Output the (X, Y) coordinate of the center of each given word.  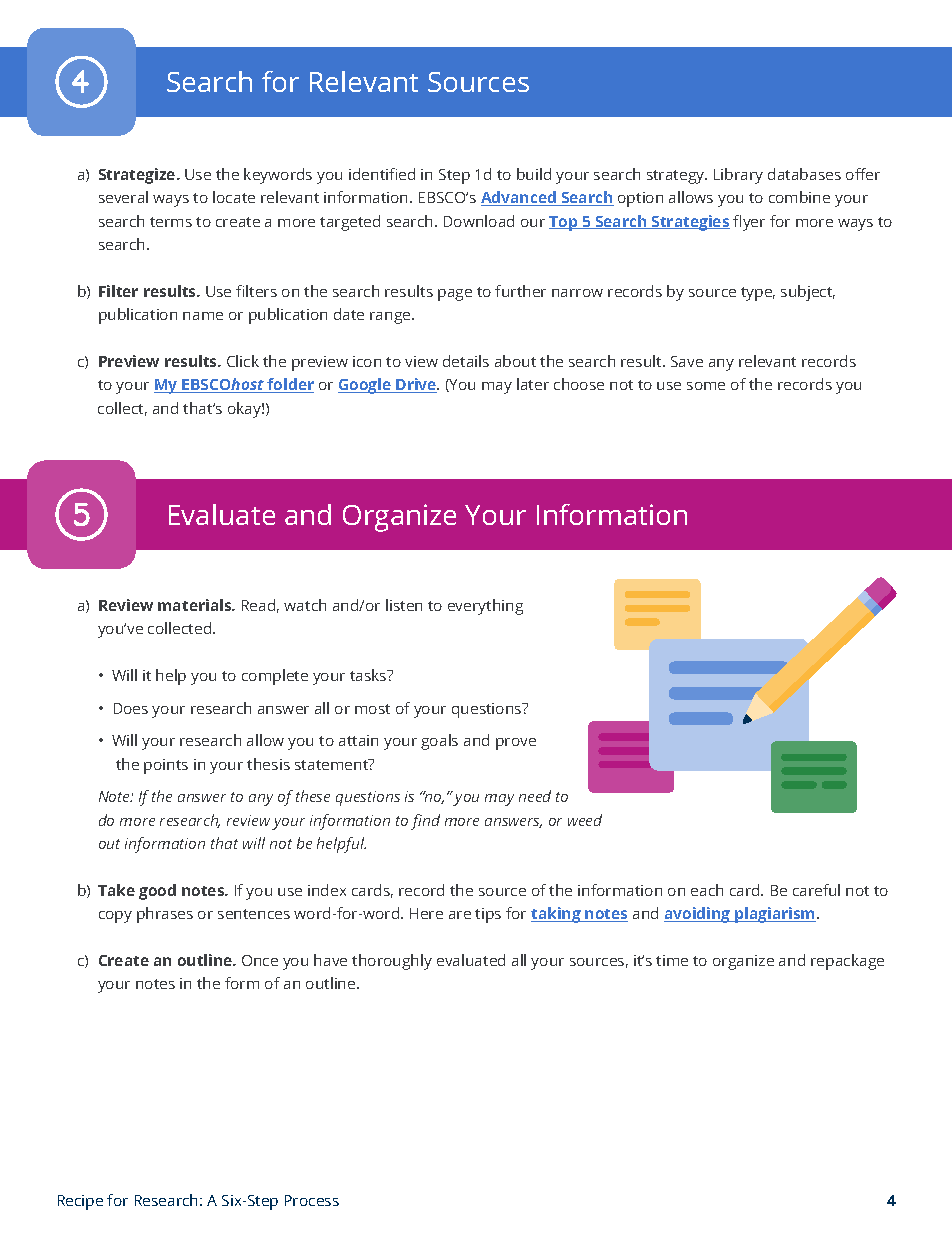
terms (171, 222)
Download (479, 221)
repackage (847, 962)
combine (799, 197)
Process (312, 1200)
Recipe (80, 1202)
